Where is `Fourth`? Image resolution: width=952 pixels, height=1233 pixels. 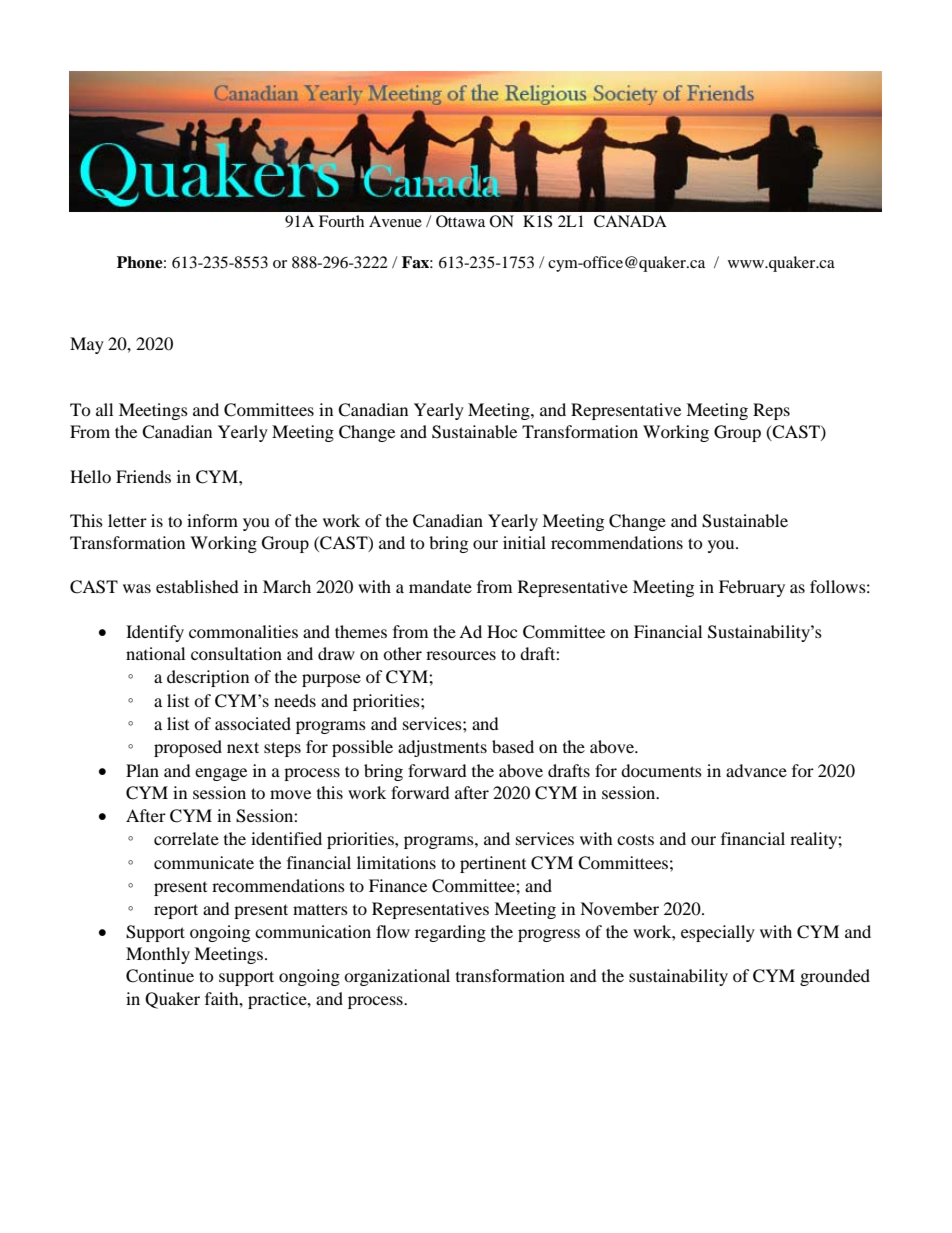 Fourth is located at coordinates (341, 221).
